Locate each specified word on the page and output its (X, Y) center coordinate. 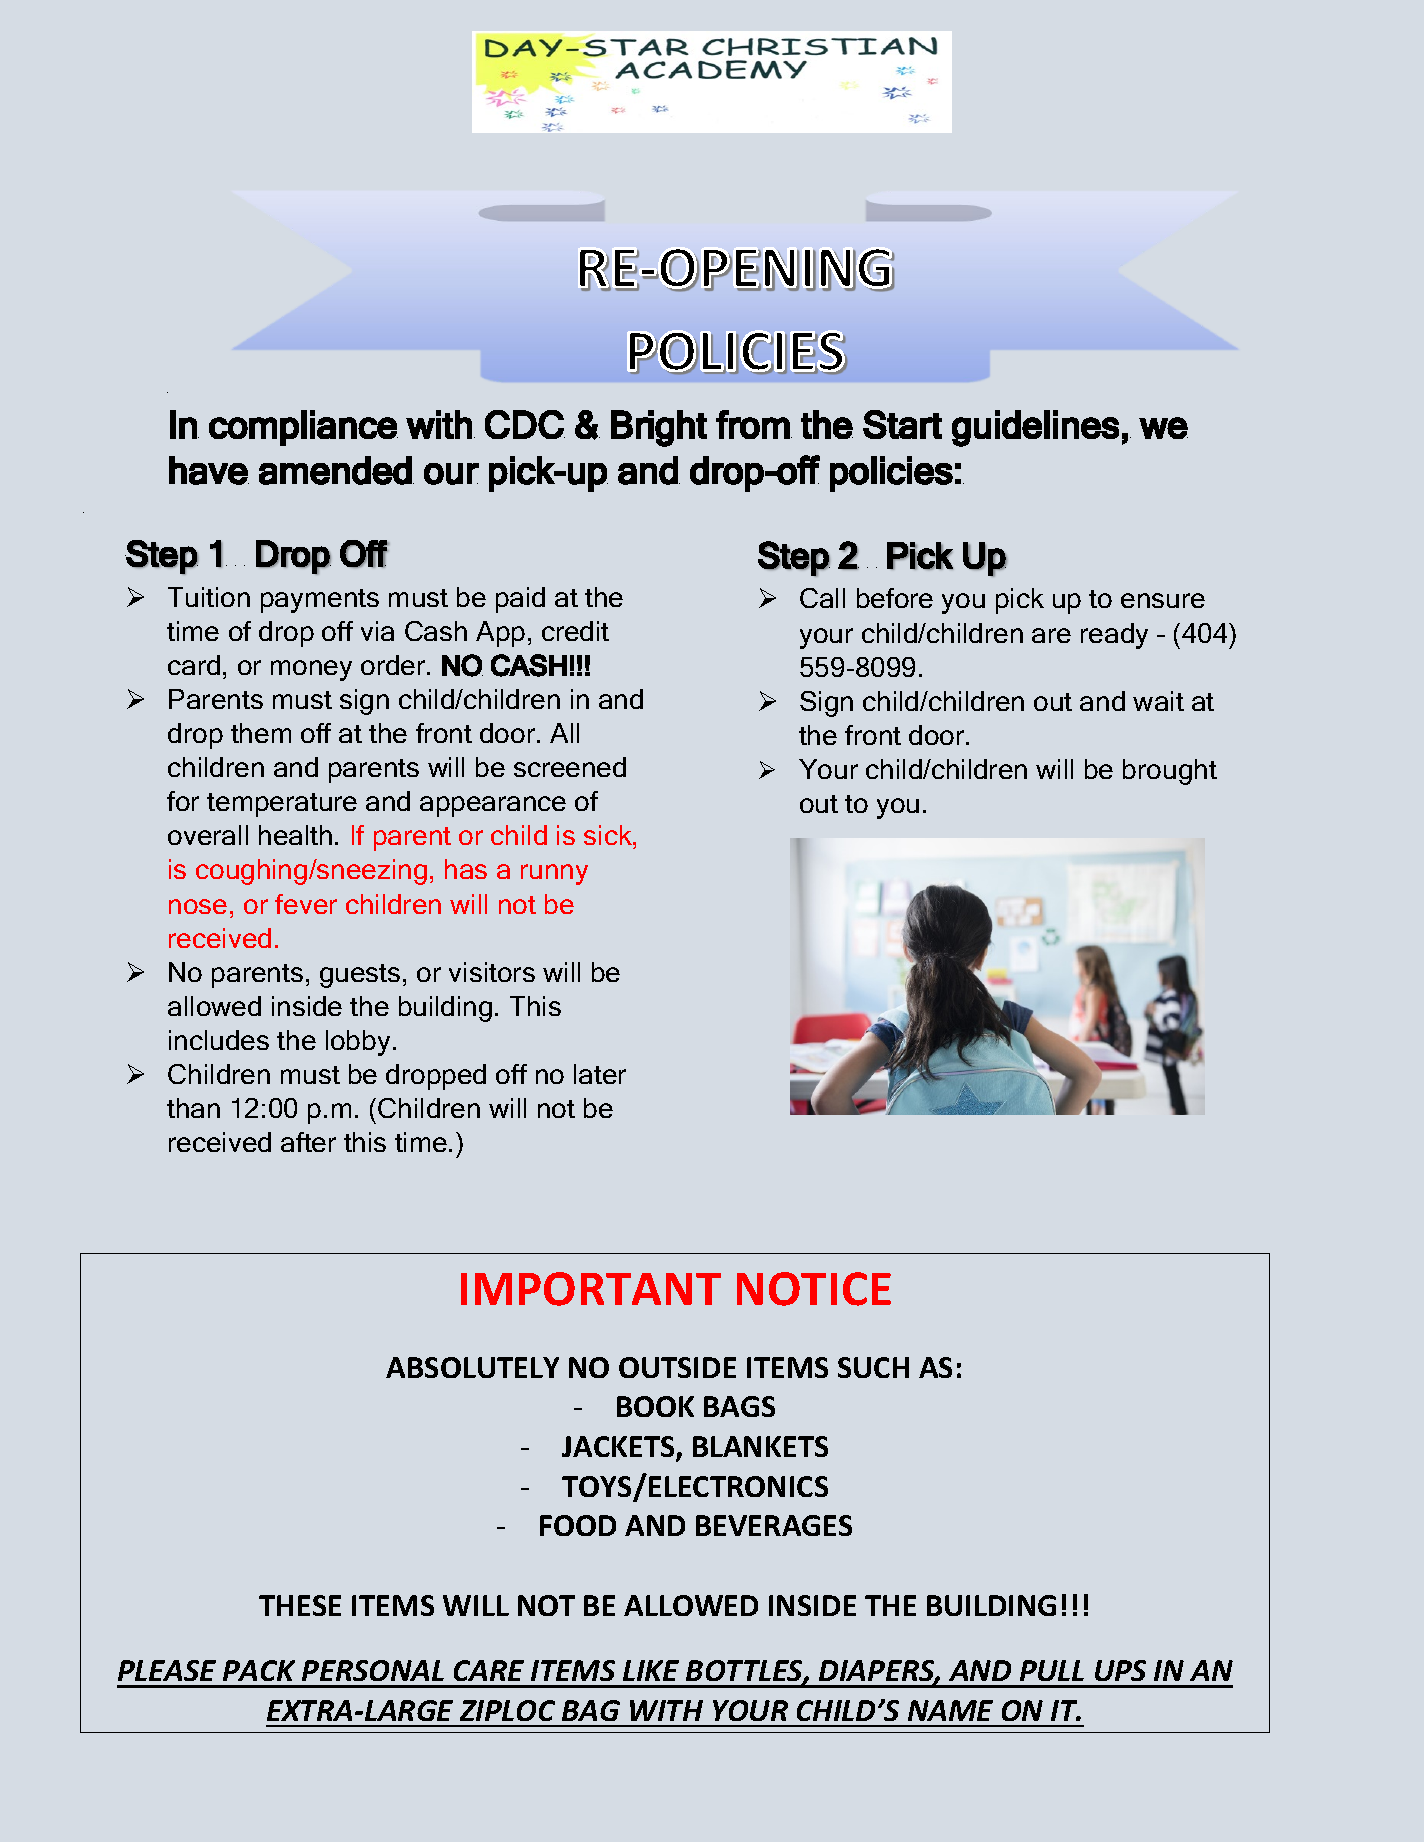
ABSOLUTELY (472, 1367)
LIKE (651, 1670)
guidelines (1035, 428)
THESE (300, 1605)
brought (1170, 772)
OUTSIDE (677, 1367)
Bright (659, 428)
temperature (282, 805)
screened (570, 767)
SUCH (873, 1367)
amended (335, 470)
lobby (358, 1043)
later (600, 1074)
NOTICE (814, 1289)
